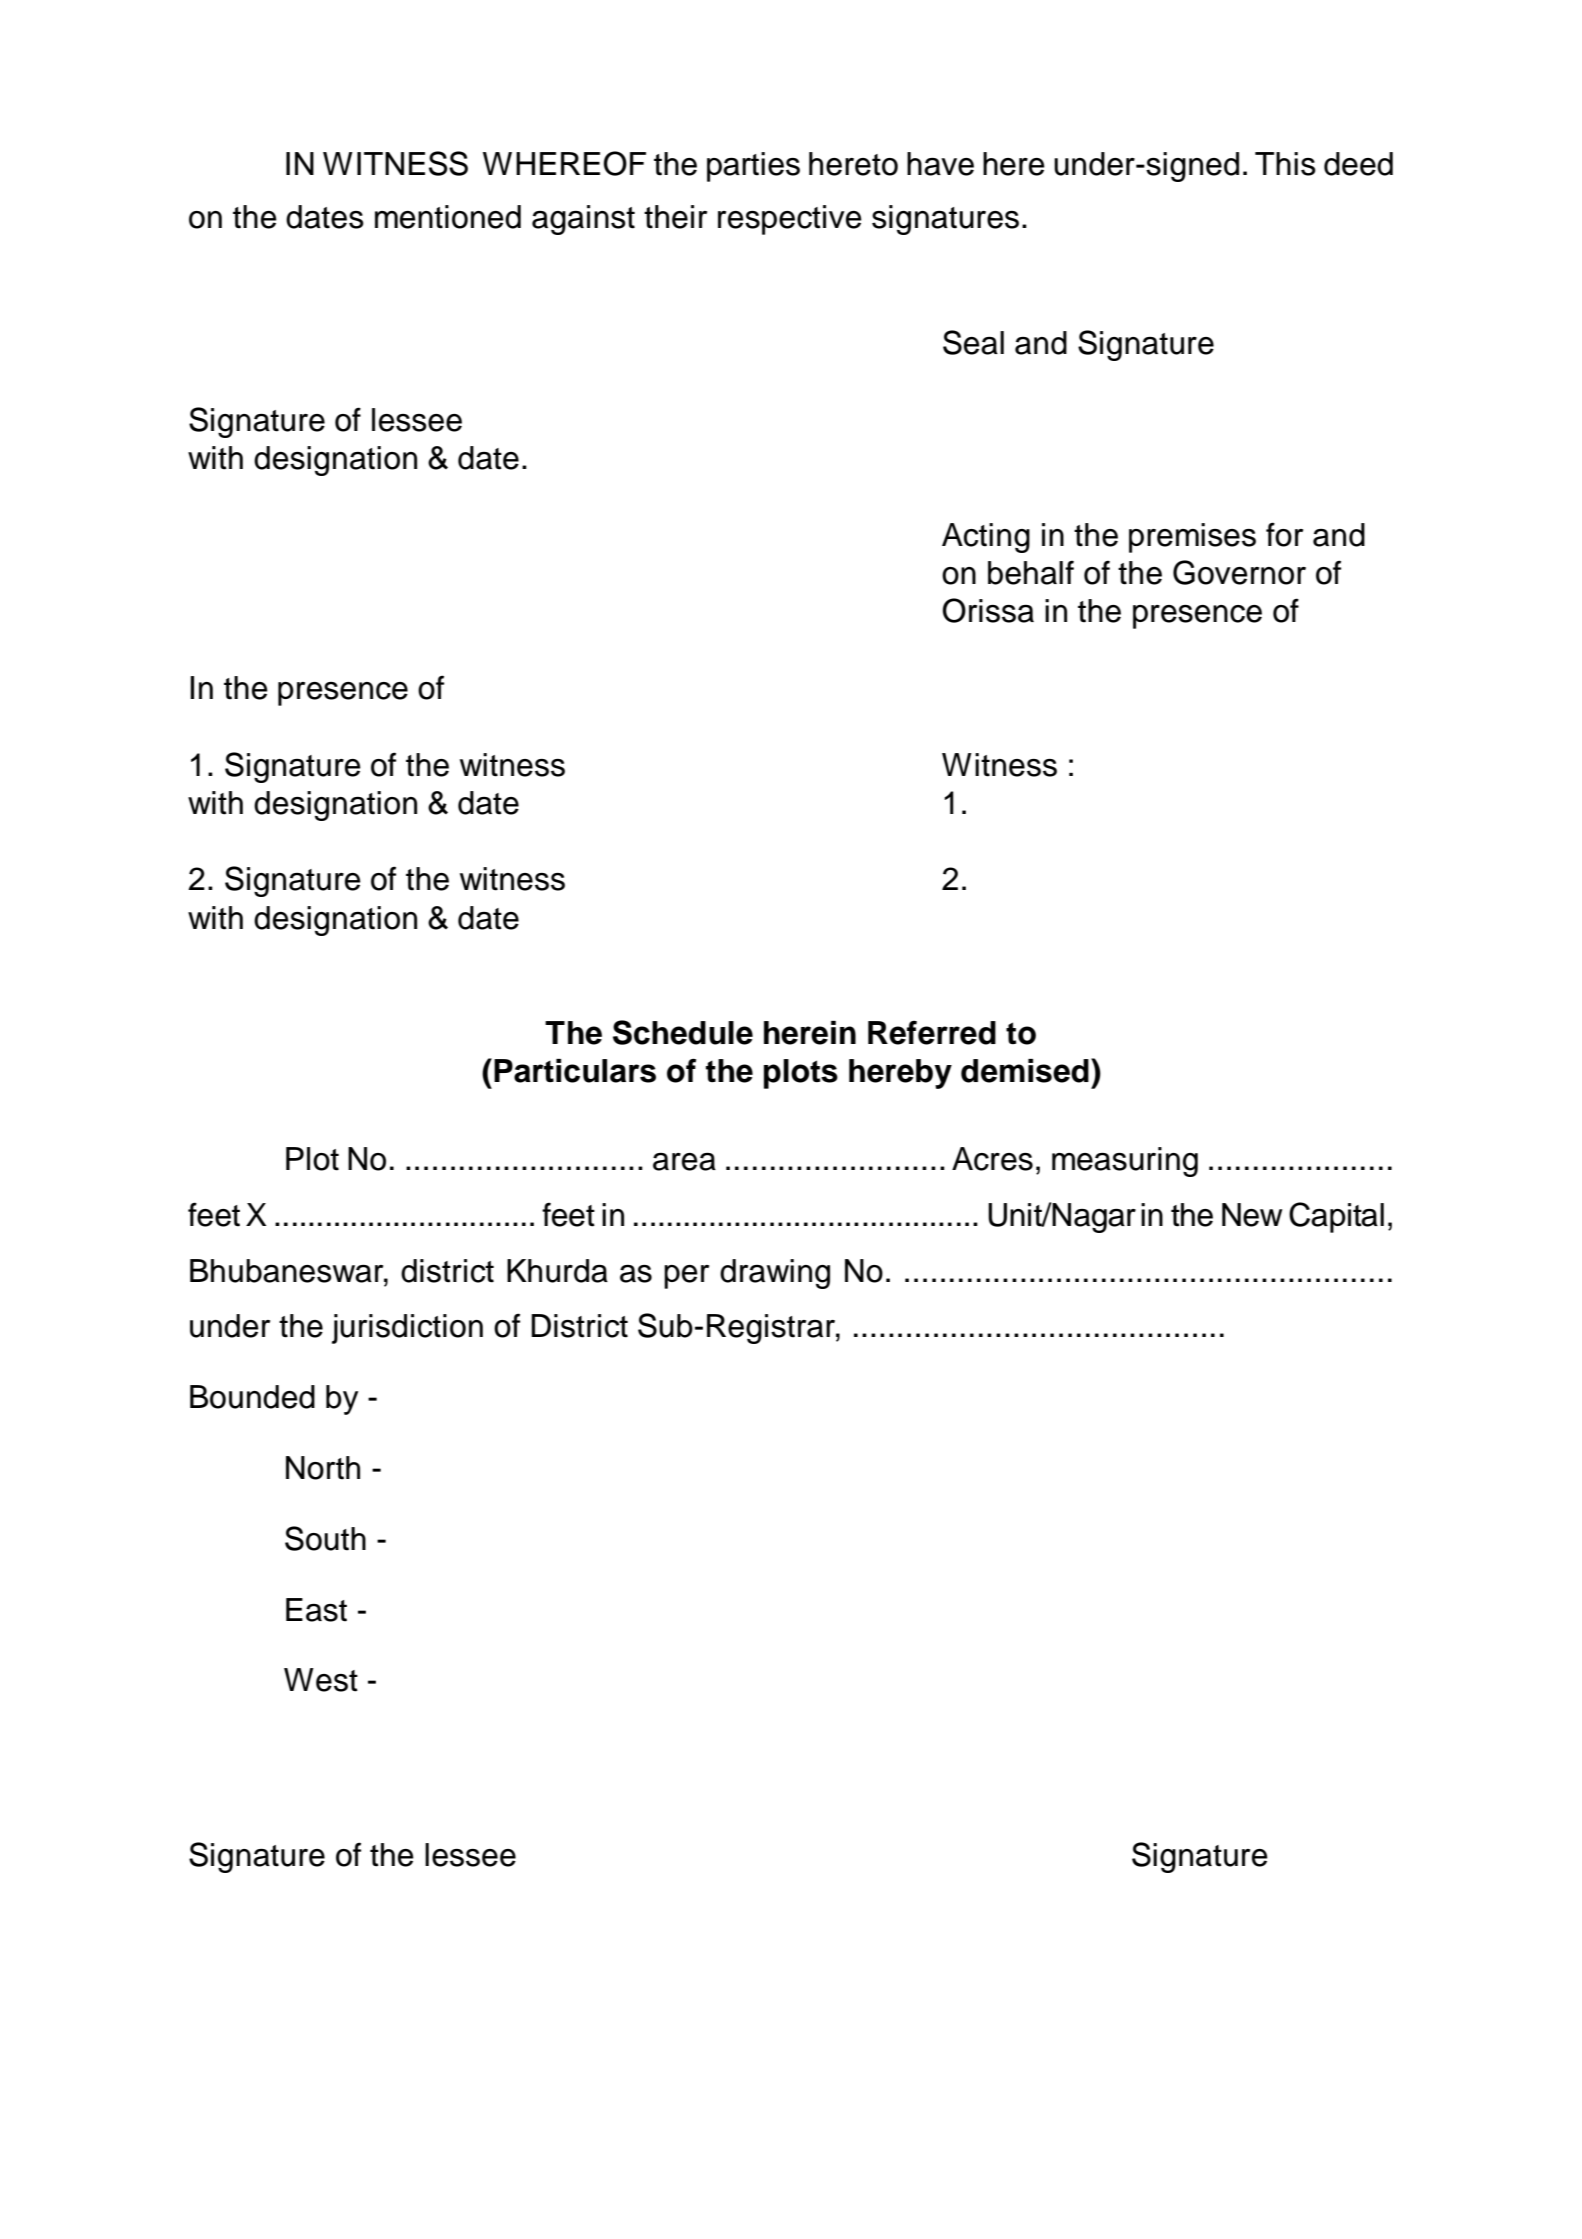 Image resolution: width=1582 pixels, height=2239 pixels. What do you see at coordinates (448, 217) in the image?
I see `mentioned` at bounding box center [448, 217].
